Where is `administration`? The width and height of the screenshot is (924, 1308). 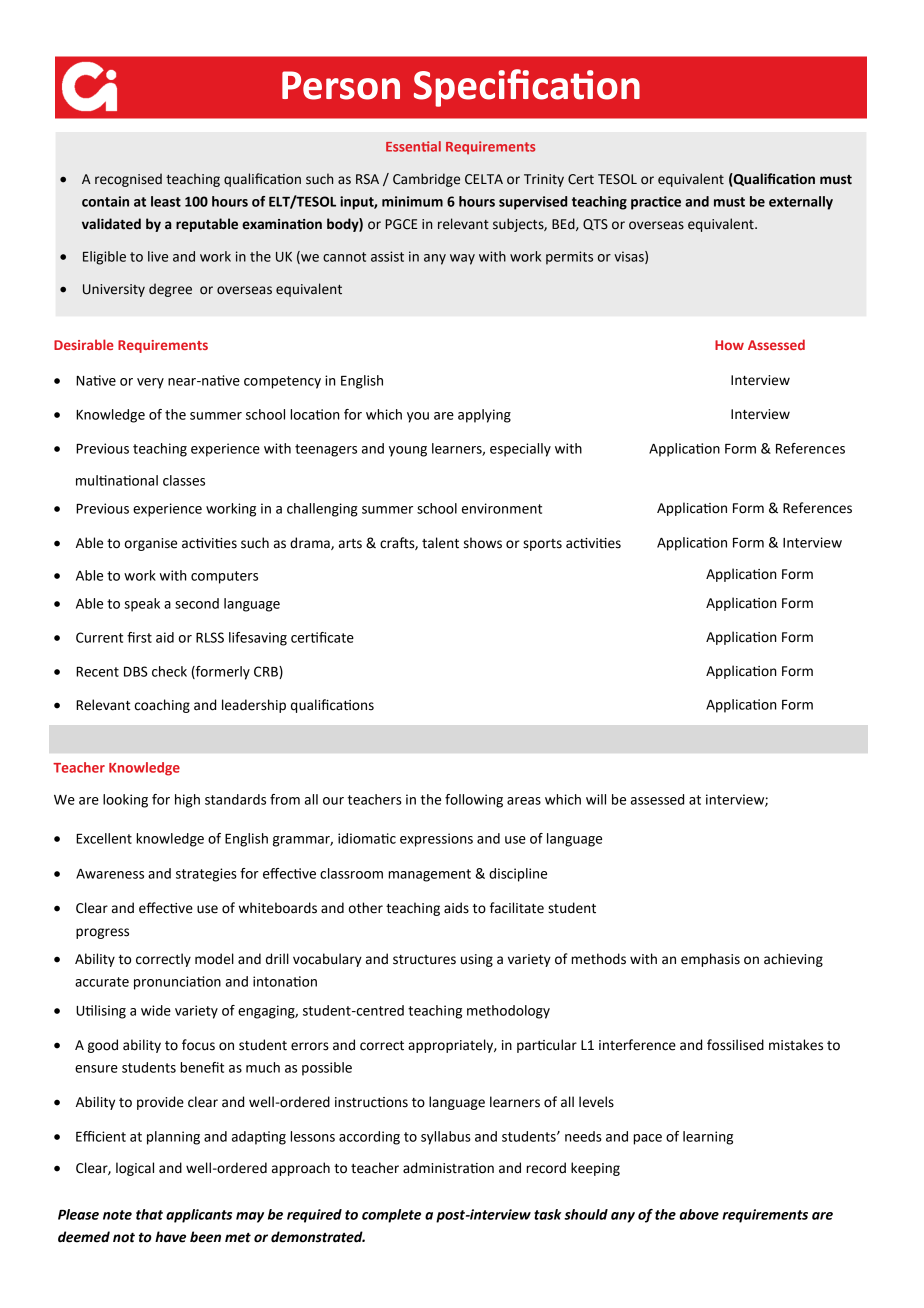
administration is located at coordinates (448, 1168).
